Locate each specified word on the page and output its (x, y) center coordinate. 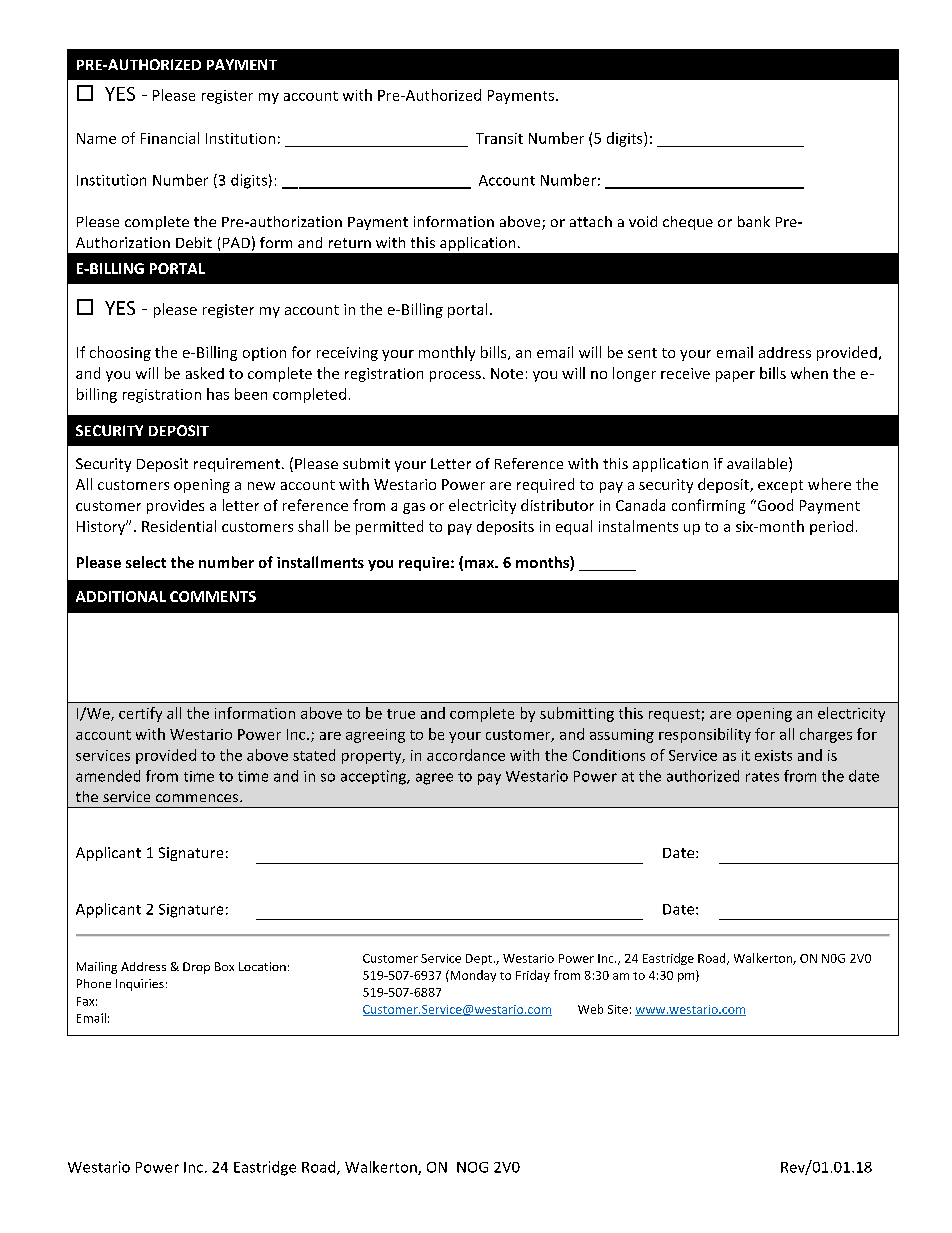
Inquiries (140, 985)
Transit (499, 138)
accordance (466, 755)
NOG (472, 1167)
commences (198, 798)
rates (762, 777)
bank (754, 221)
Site (618, 1009)
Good (774, 505)
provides (175, 507)
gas (414, 508)
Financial (170, 138)
